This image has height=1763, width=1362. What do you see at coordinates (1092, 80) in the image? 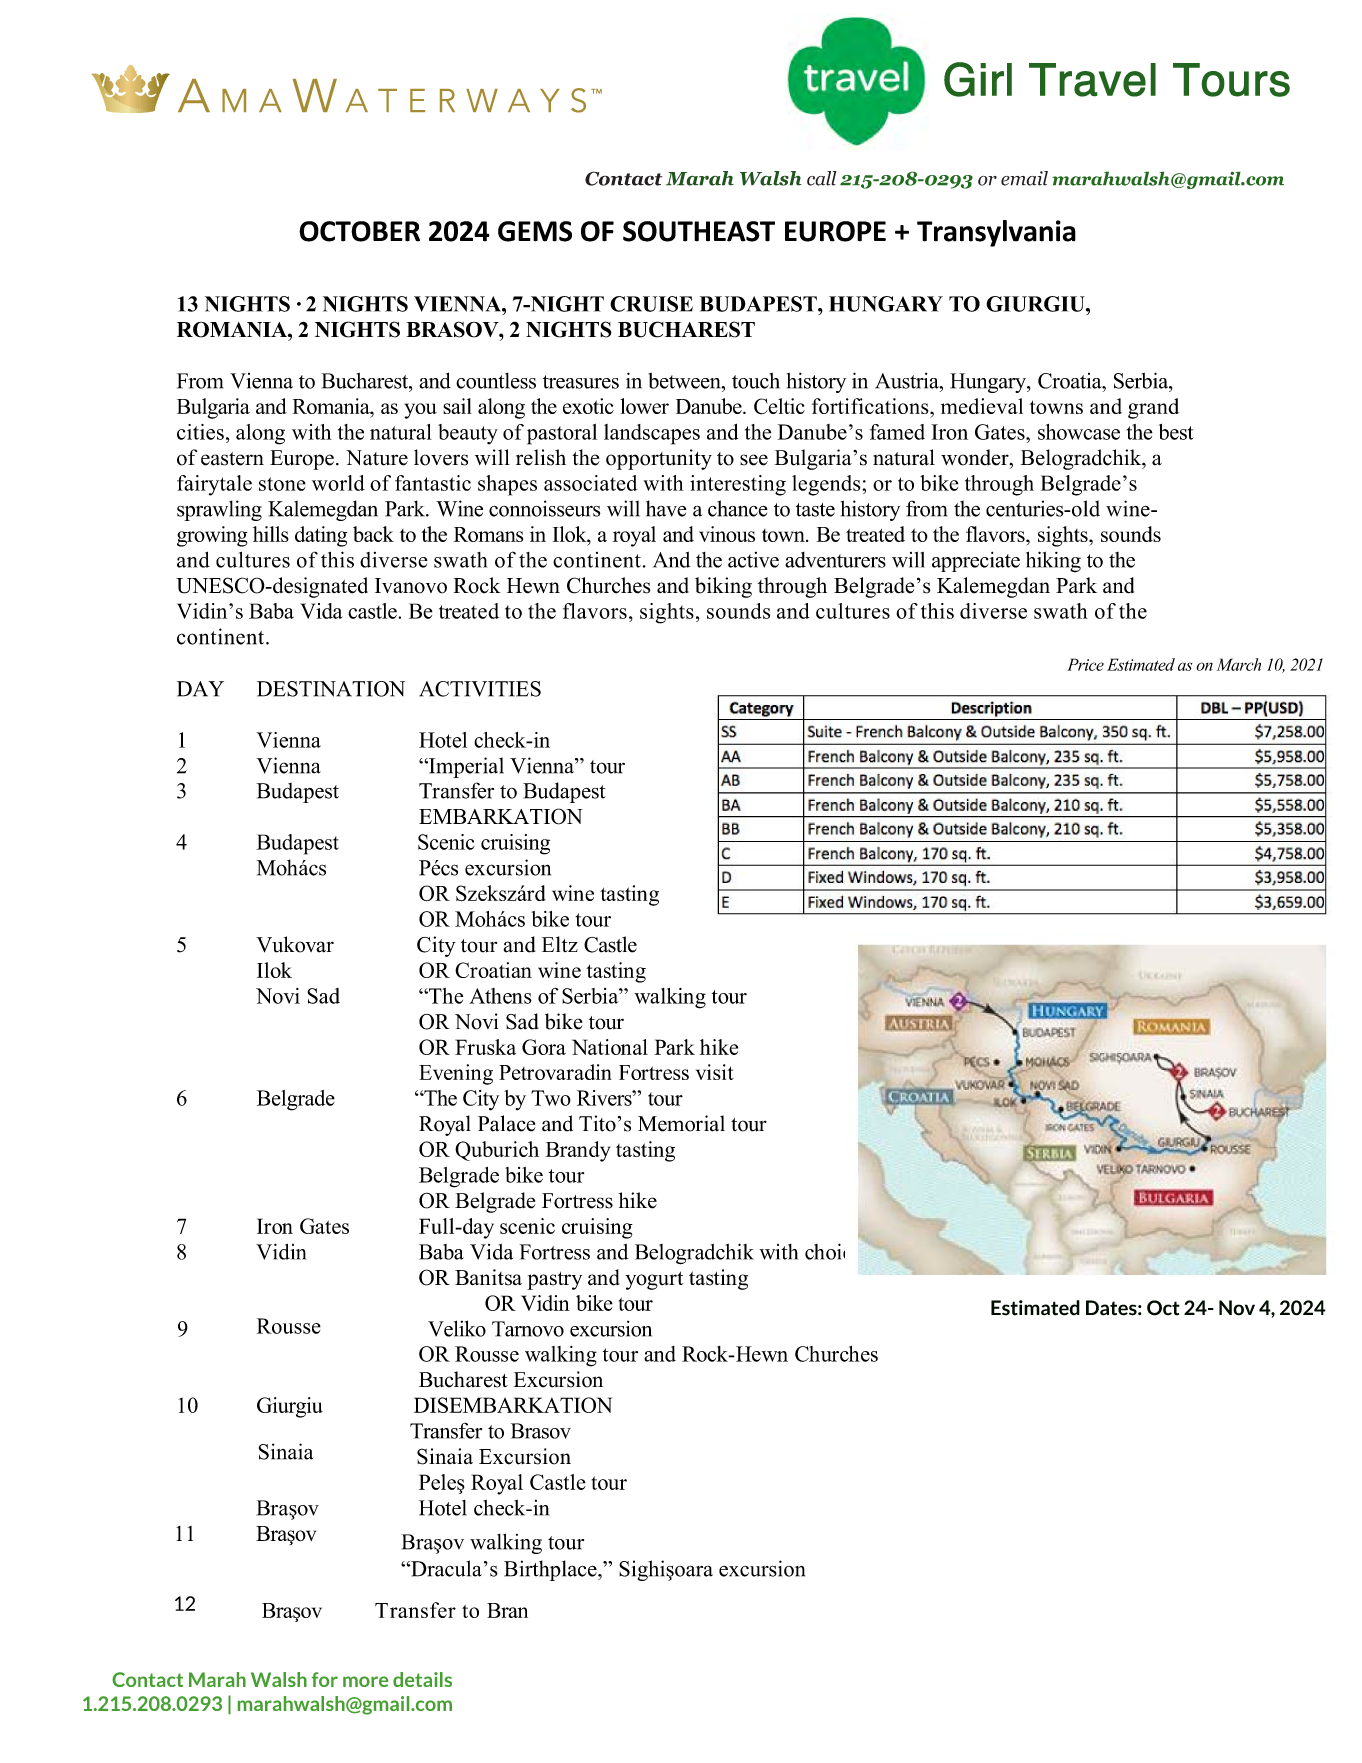
I see `Travel` at bounding box center [1092, 80].
